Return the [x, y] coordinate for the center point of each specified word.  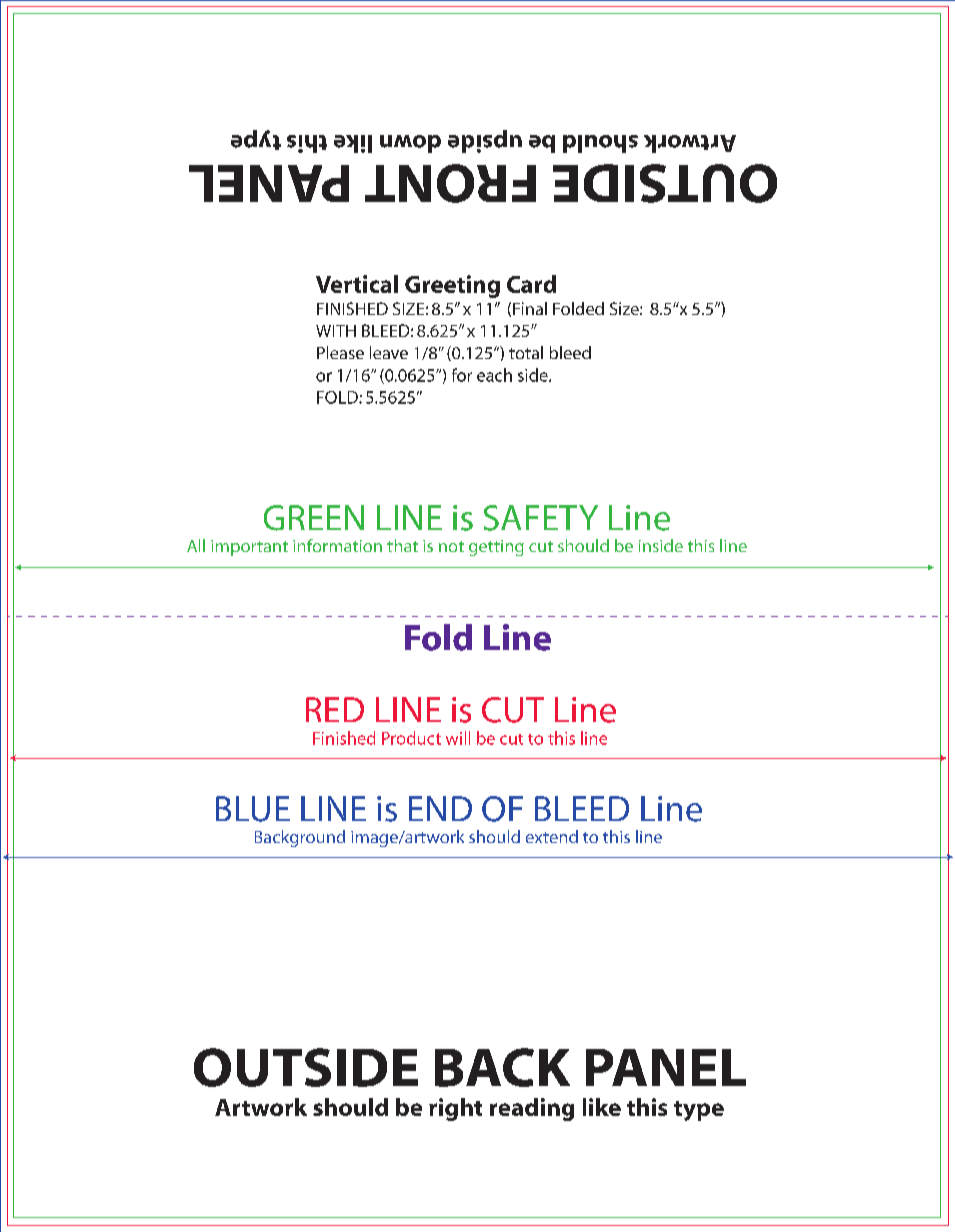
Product [411, 738]
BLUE [253, 809]
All [196, 545]
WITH [336, 331]
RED [335, 709]
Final [530, 308]
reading [532, 1109]
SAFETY [541, 518]
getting [496, 548]
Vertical [357, 284]
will [458, 738]
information [337, 545]
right [455, 1109]
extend [552, 836]
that [402, 545]
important [249, 548]
